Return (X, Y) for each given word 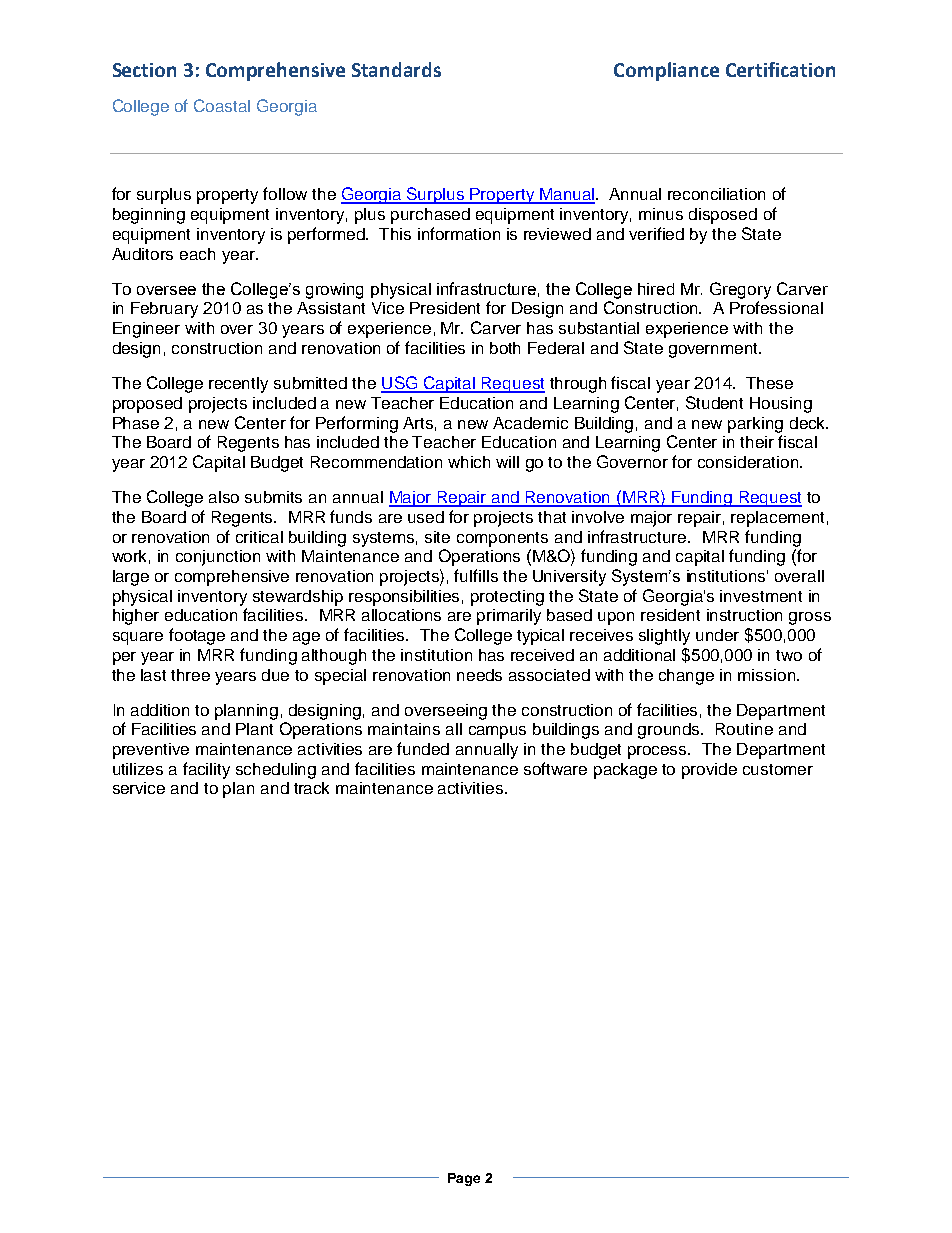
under (717, 635)
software (555, 768)
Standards (396, 69)
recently (238, 385)
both (505, 348)
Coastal (222, 105)
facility (206, 770)
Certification (780, 69)
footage (197, 636)
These (769, 383)
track (311, 788)
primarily (509, 617)
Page (464, 1179)
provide (709, 771)
